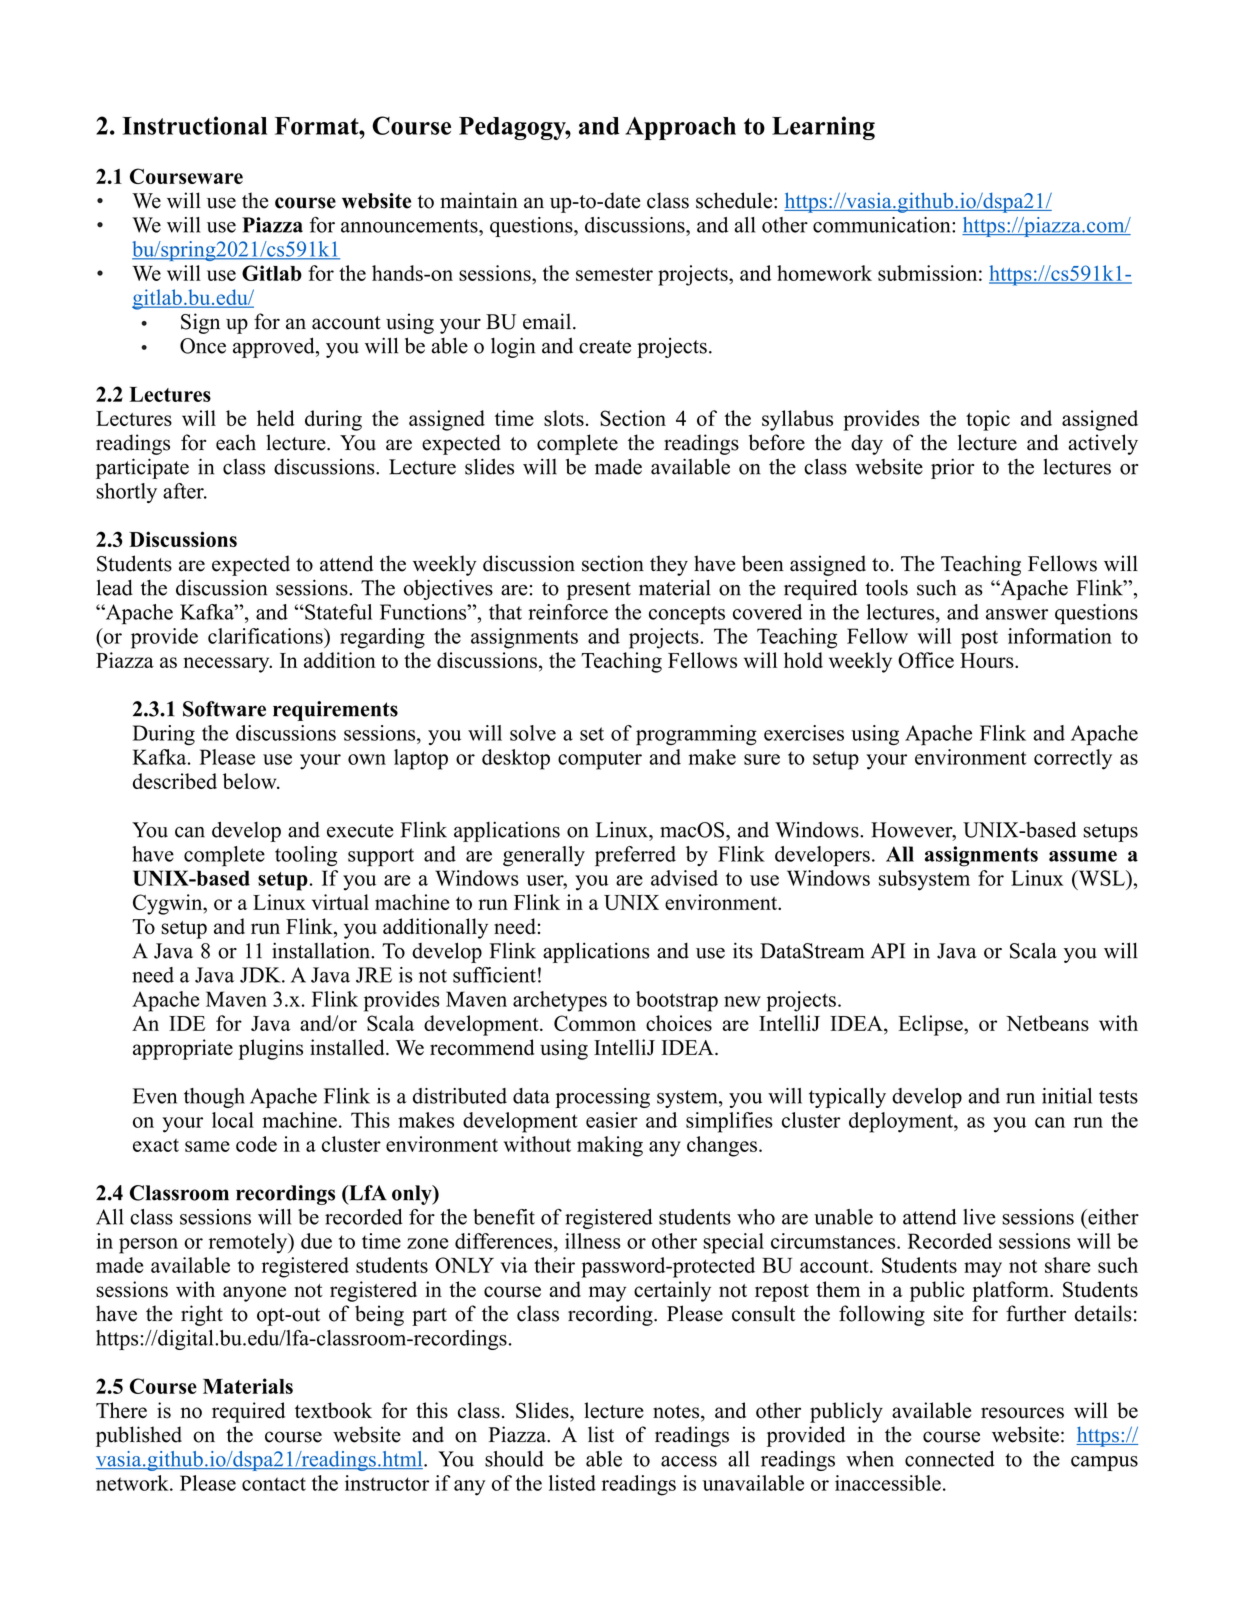 The width and height of the screenshot is (1234, 1597). Describe the element at coordinates (266, 636) in the screenshot. I see `clarifications` at that location.
